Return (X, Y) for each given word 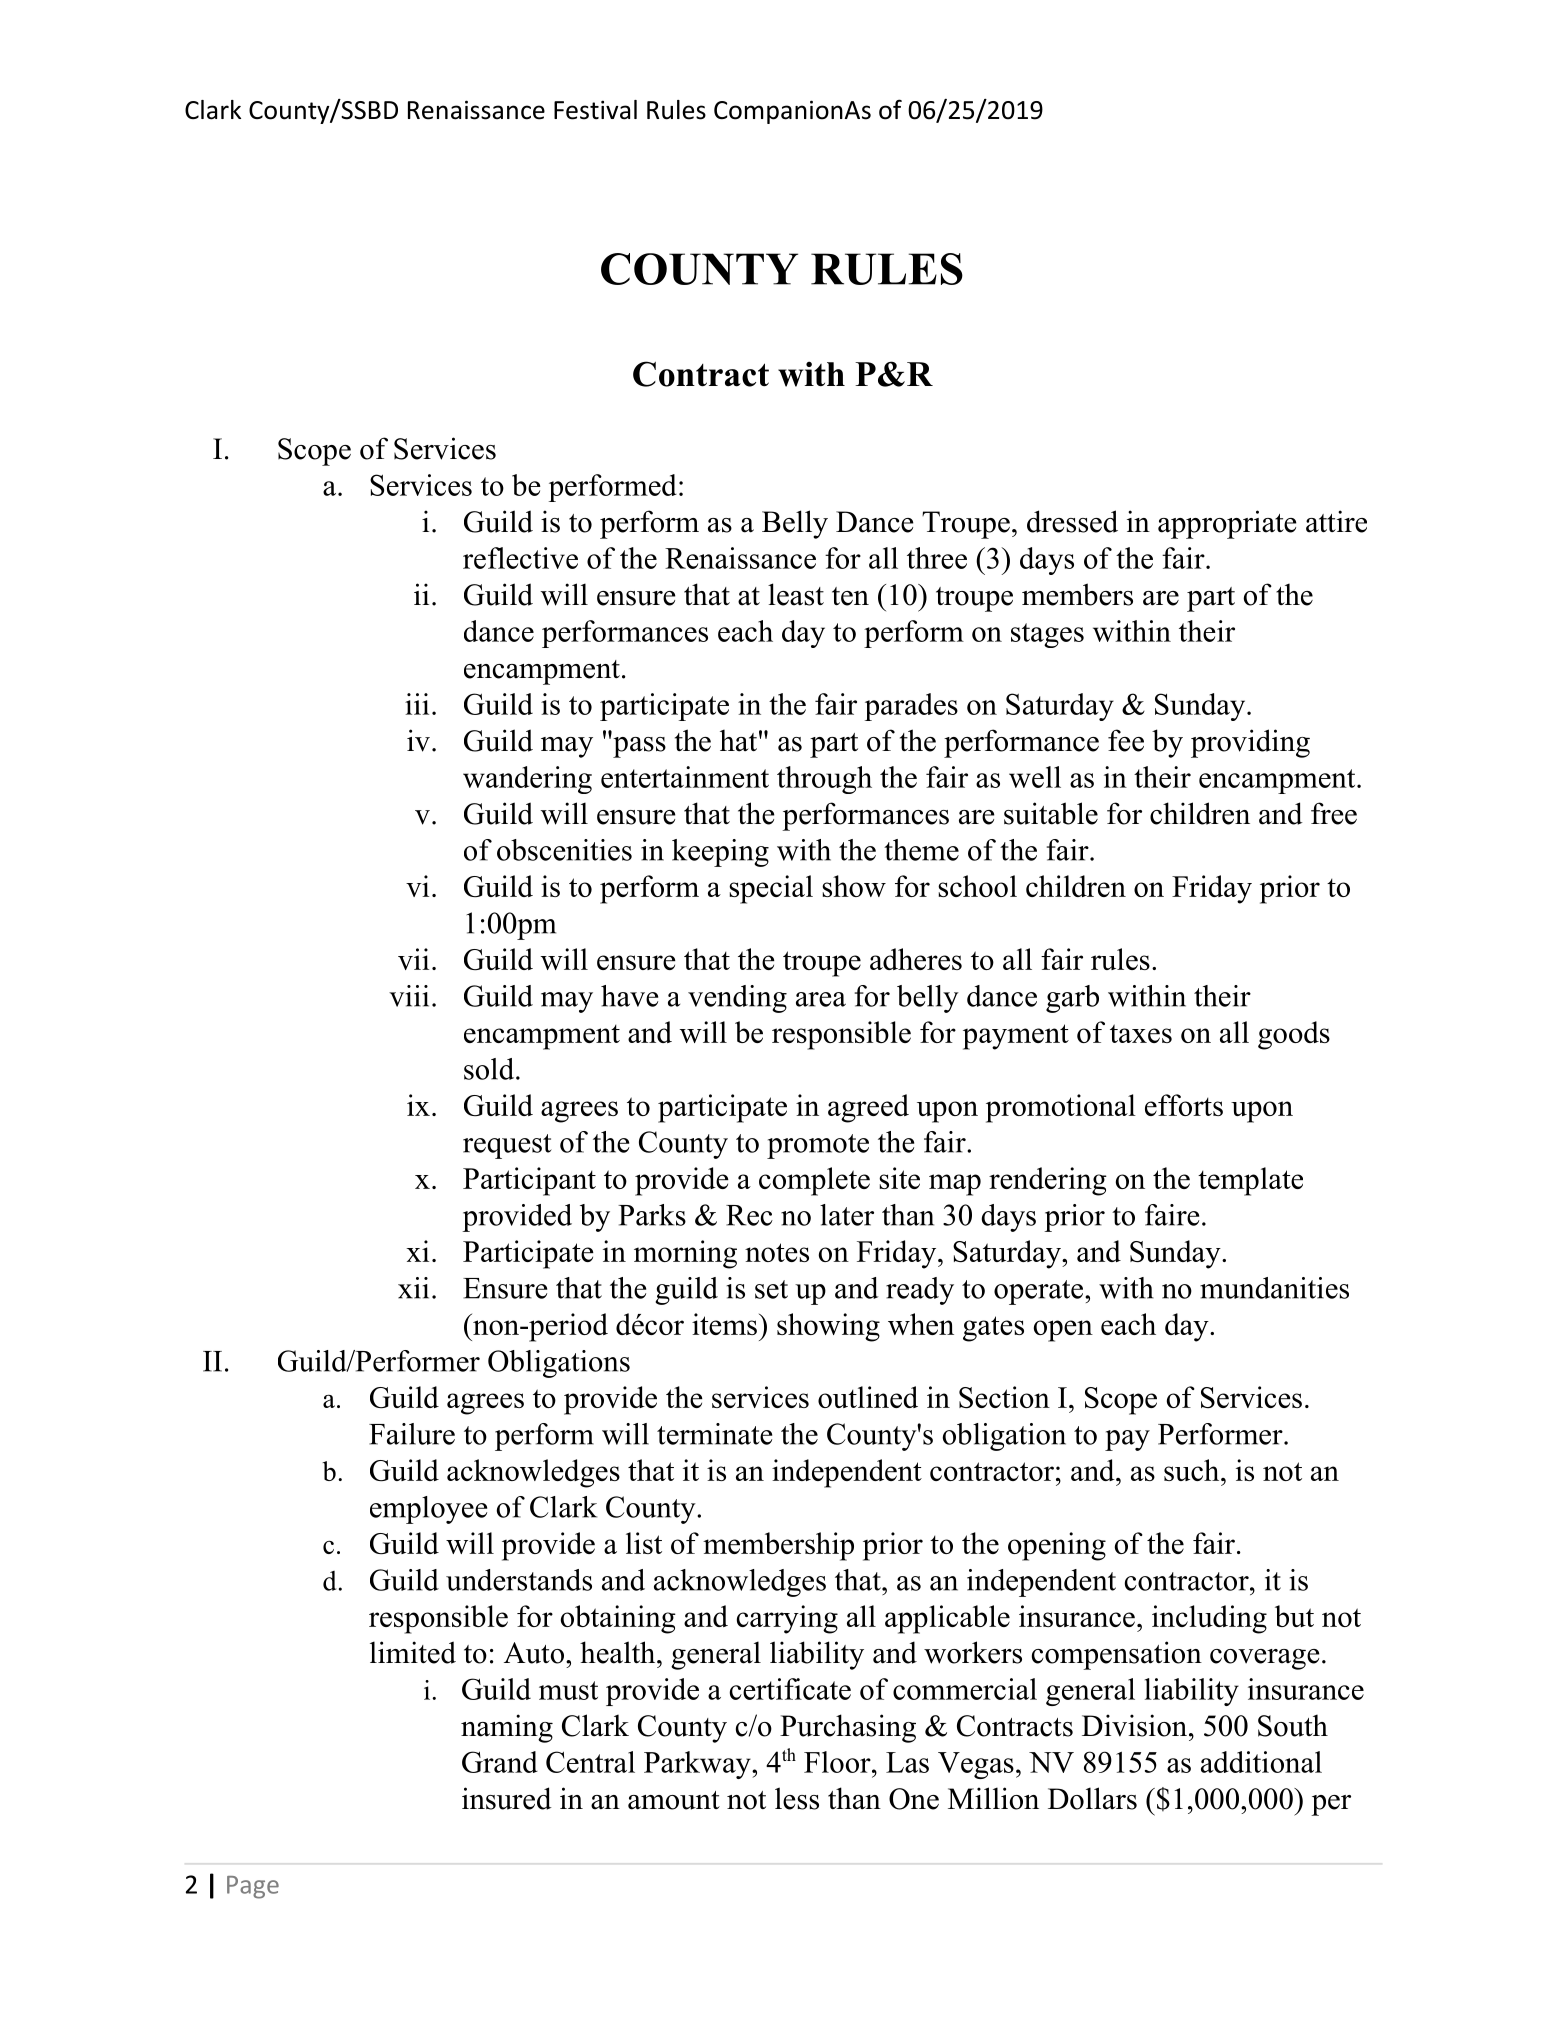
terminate (714, 1434)
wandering (527, 780)
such (1191, 1470)
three (937, 558)
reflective (520, 558)
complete (814, 1181)
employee (428, 1510)
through (824, 780)
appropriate (1227, 524)
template (1250, 1181)
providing (1250, 743)
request (507, 1146)
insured (507, 1798)
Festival (595, 110)
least (796, 594)
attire (1336, 521)
